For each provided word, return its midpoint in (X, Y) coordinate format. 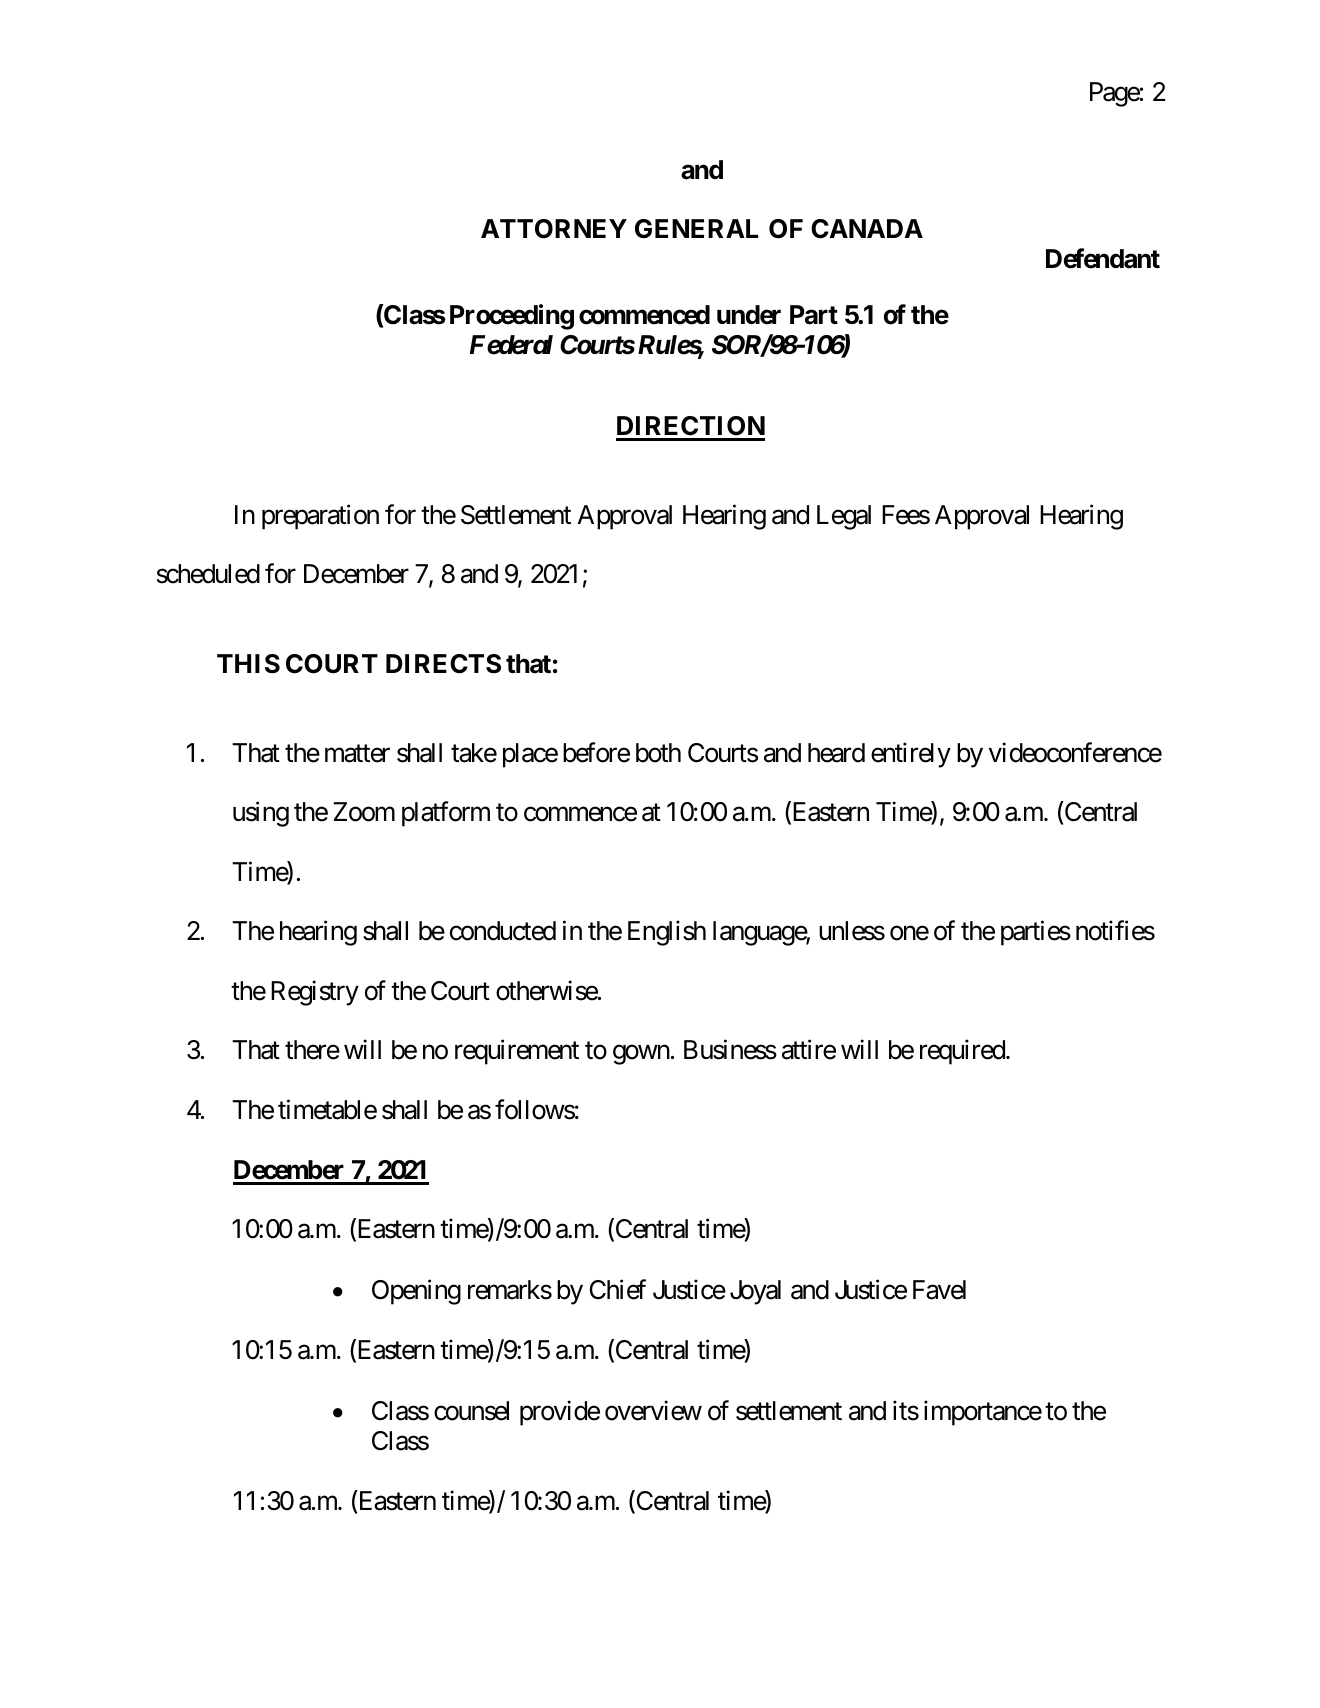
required (962, 1052)
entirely (911, 755)
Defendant (1103, 258)
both (658, 753)
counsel (471, 1411)
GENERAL (696, 229)
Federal (511, 345)
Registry (315, 993)
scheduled (208, 574)
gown (641, 1055)
